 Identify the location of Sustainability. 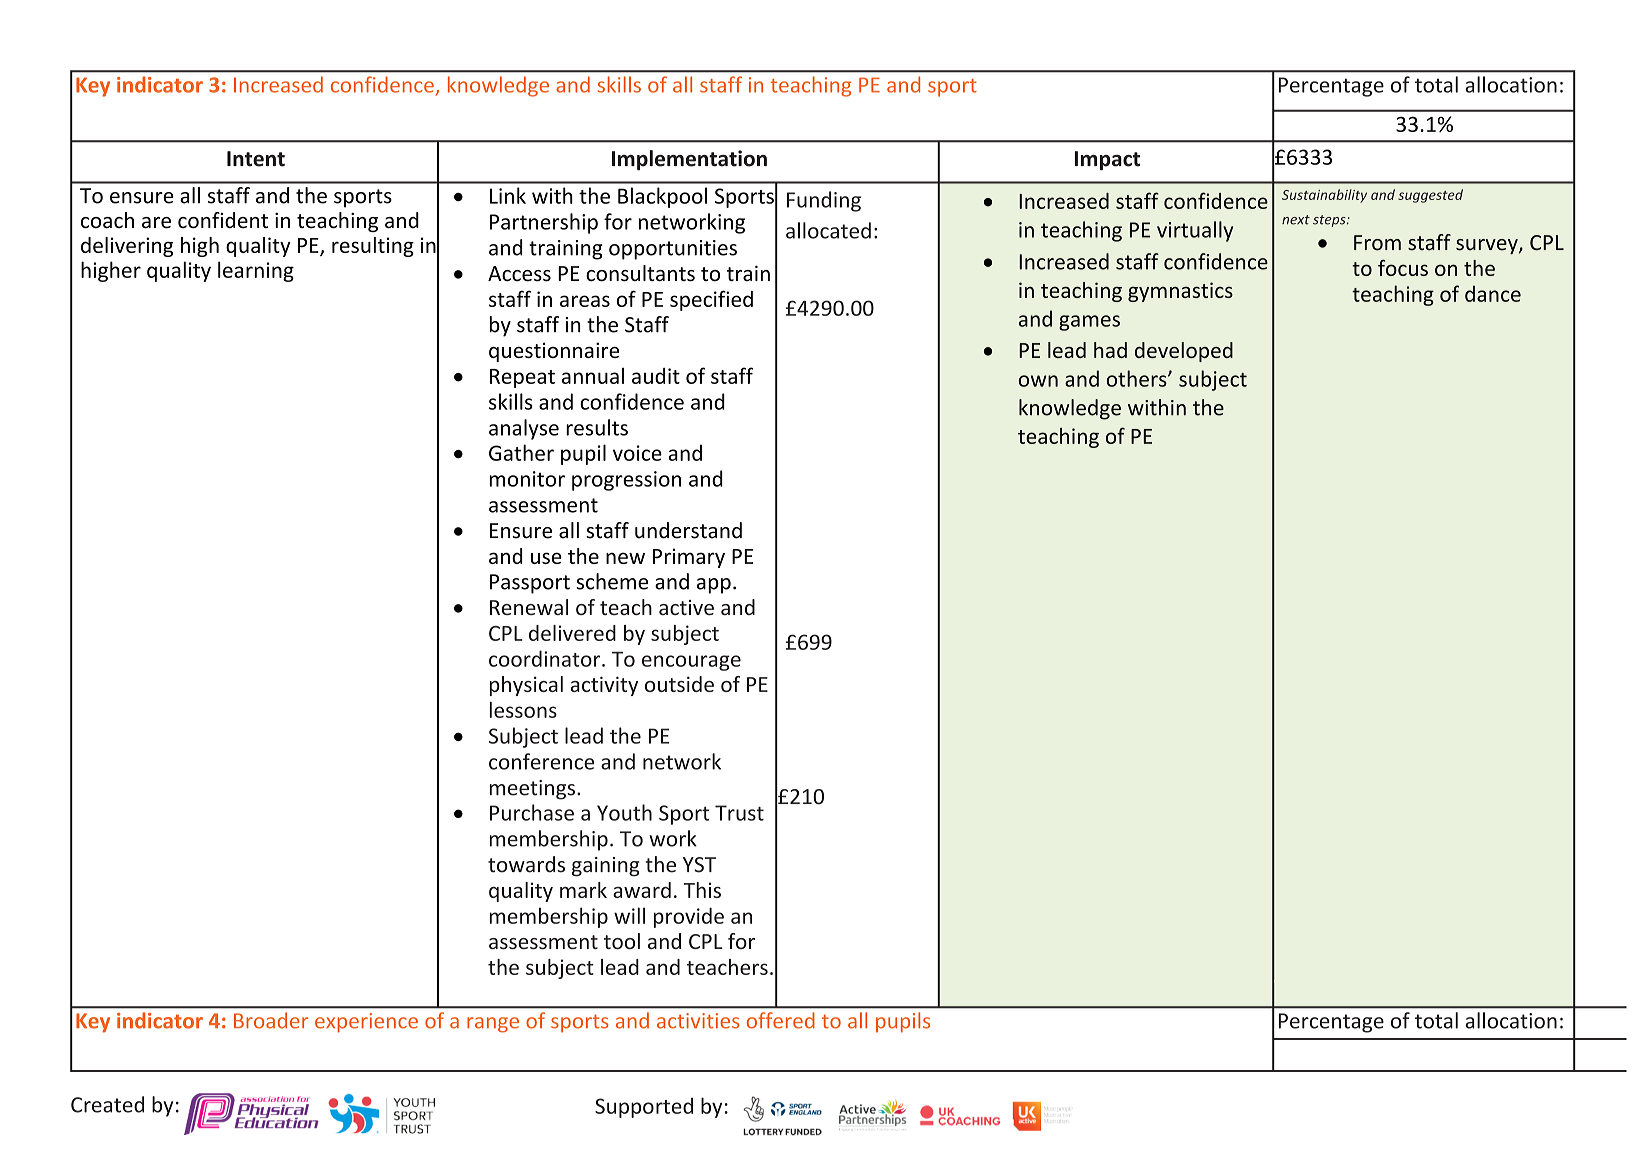
(1324, 196).
